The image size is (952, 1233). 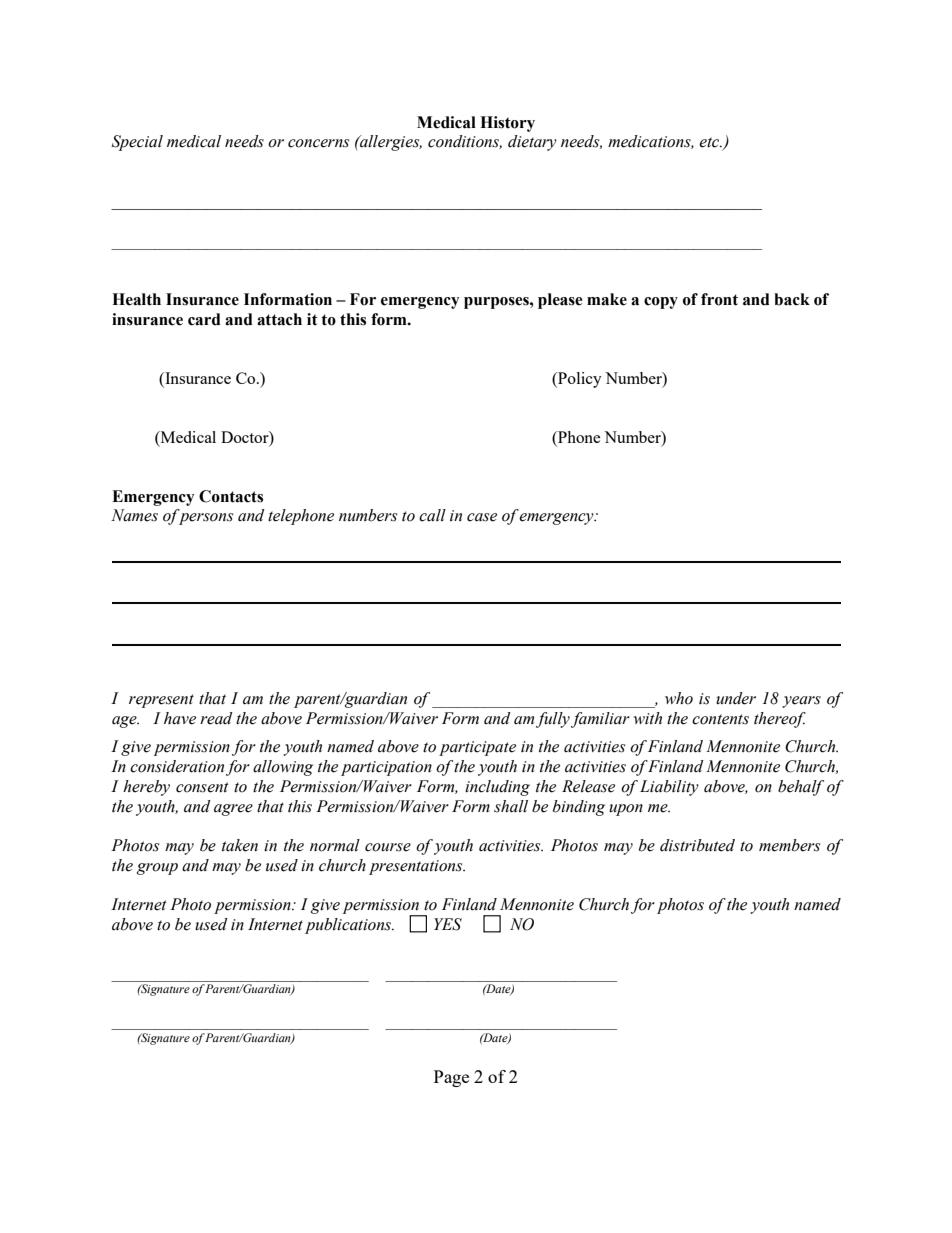 What do you see at coordinates (451, 1078) in the screenshot?
I see `Page` at bounding box center [451, 1078].
